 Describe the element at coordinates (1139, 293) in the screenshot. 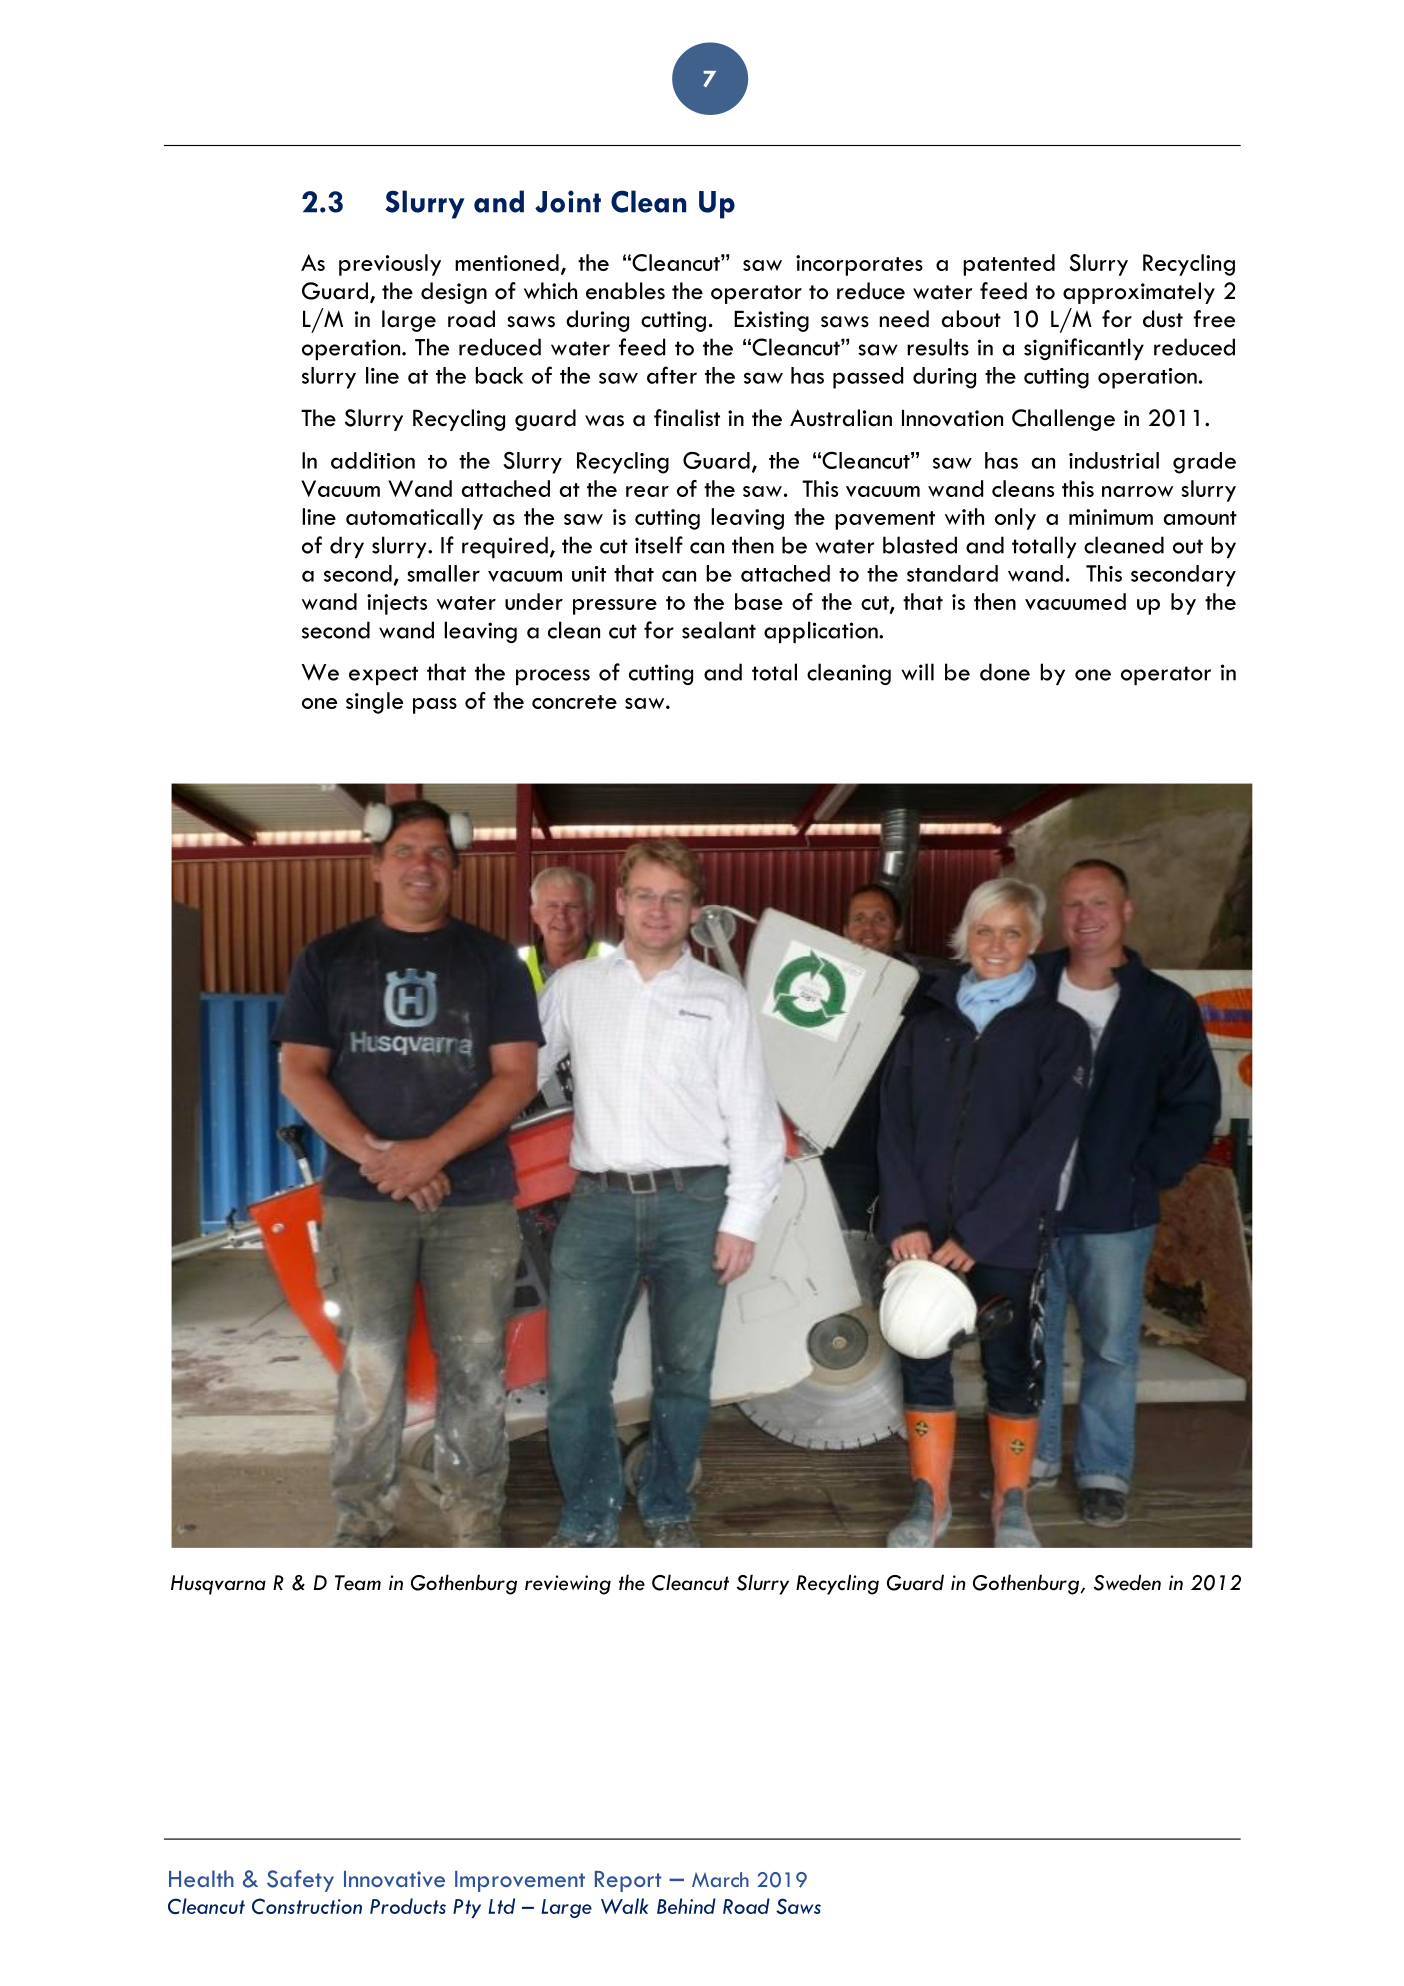

I see `approximately` at that location.
